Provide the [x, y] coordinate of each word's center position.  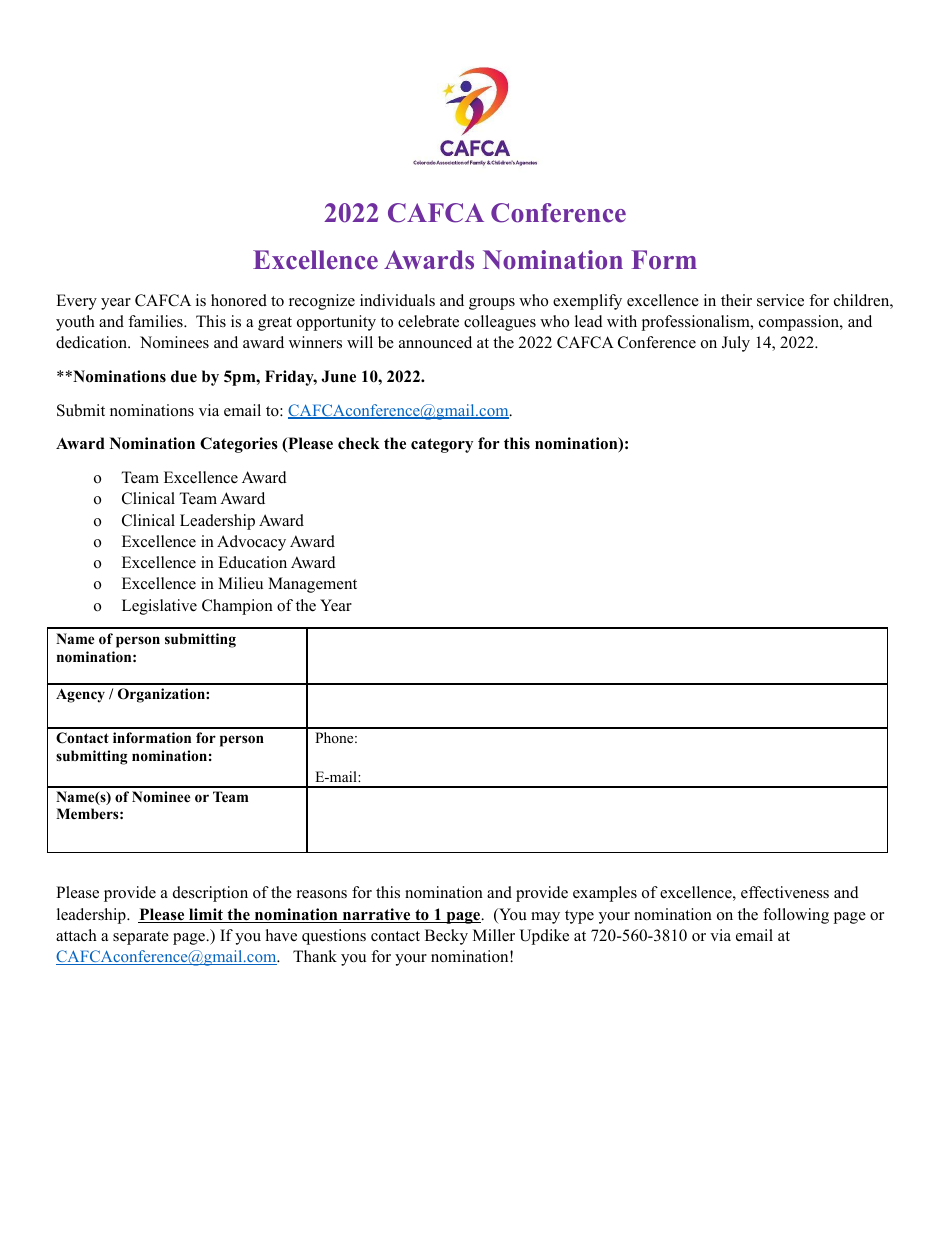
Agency [80, 696]
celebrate [428, 321]
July [736, 344]
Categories [239, 445]
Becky [446, 937]
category [442, 445]
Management [312, 585]
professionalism [697, 323]
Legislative [159, 607]
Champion [237, 607]
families [156, 321]
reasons [322, 894]
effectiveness [785, 892]
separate [141, 938]
